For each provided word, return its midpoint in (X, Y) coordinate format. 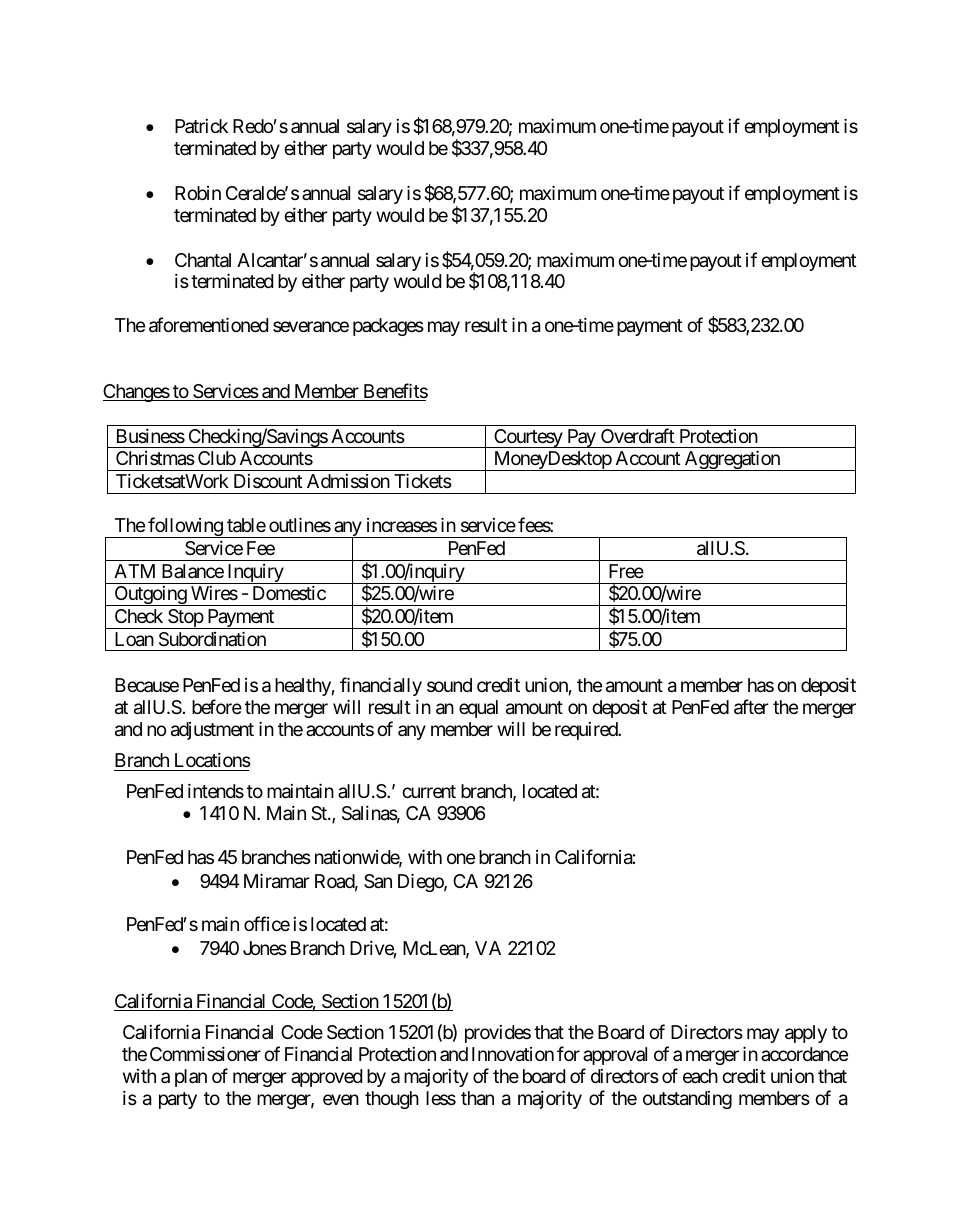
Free (626, 571)
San (378, 881)
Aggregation (732, 460)
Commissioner (205, 1054)
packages (388, 327)
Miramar (277, 881)
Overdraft (638, 436)
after (751, 707)
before (217, 706)
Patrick (201, 126)
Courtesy (528, 438)
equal (478, 709)
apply (806, 1034)
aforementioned (208, 325)
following (185, 527)
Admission (348, 481)
